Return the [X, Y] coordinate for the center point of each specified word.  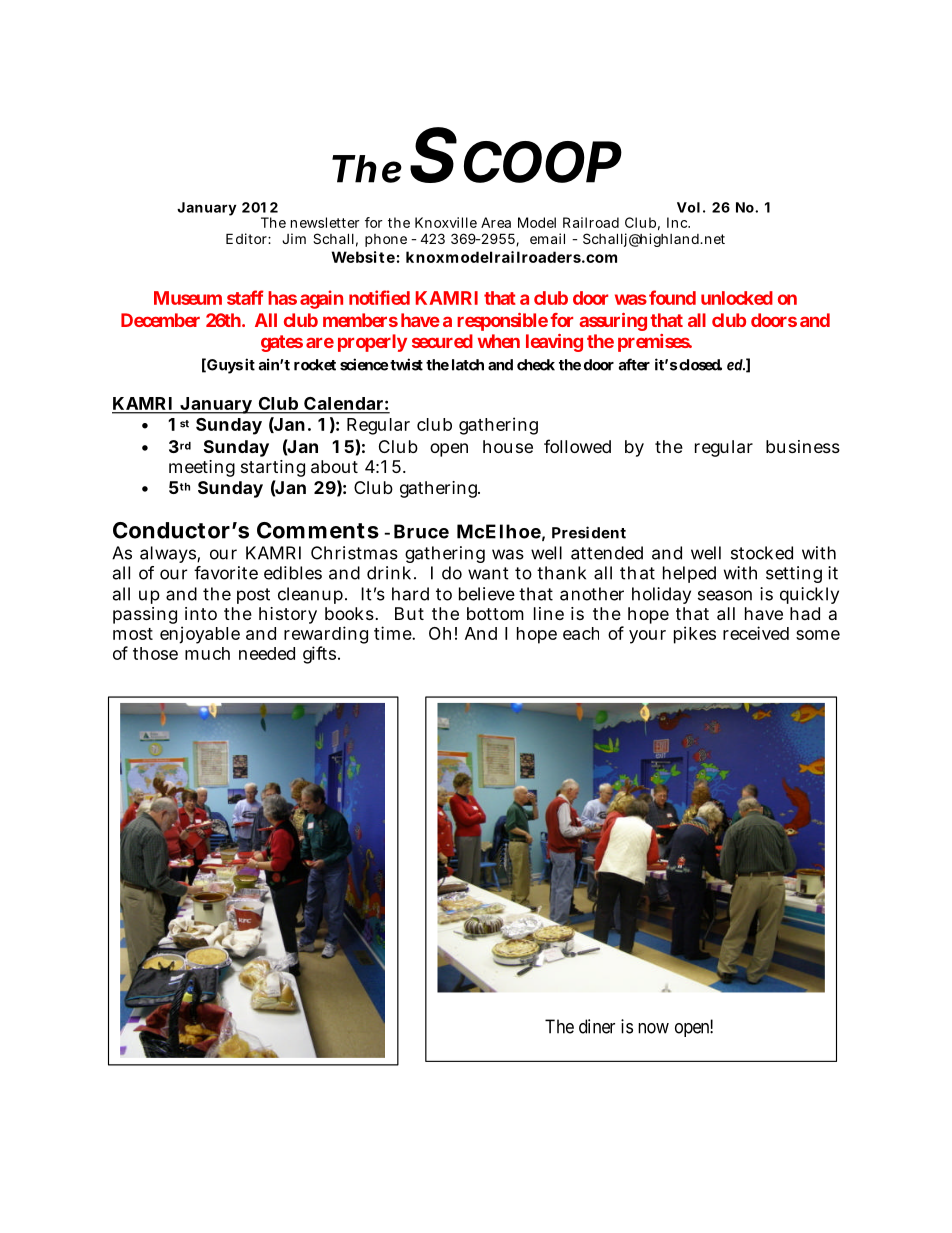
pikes [695, 635]
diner [597, 1026]
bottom [495, 613]
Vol [688, 207]
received [756, 633]
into [201, 613]
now [653, 1028]
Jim [294, 238]
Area [496, 222]
